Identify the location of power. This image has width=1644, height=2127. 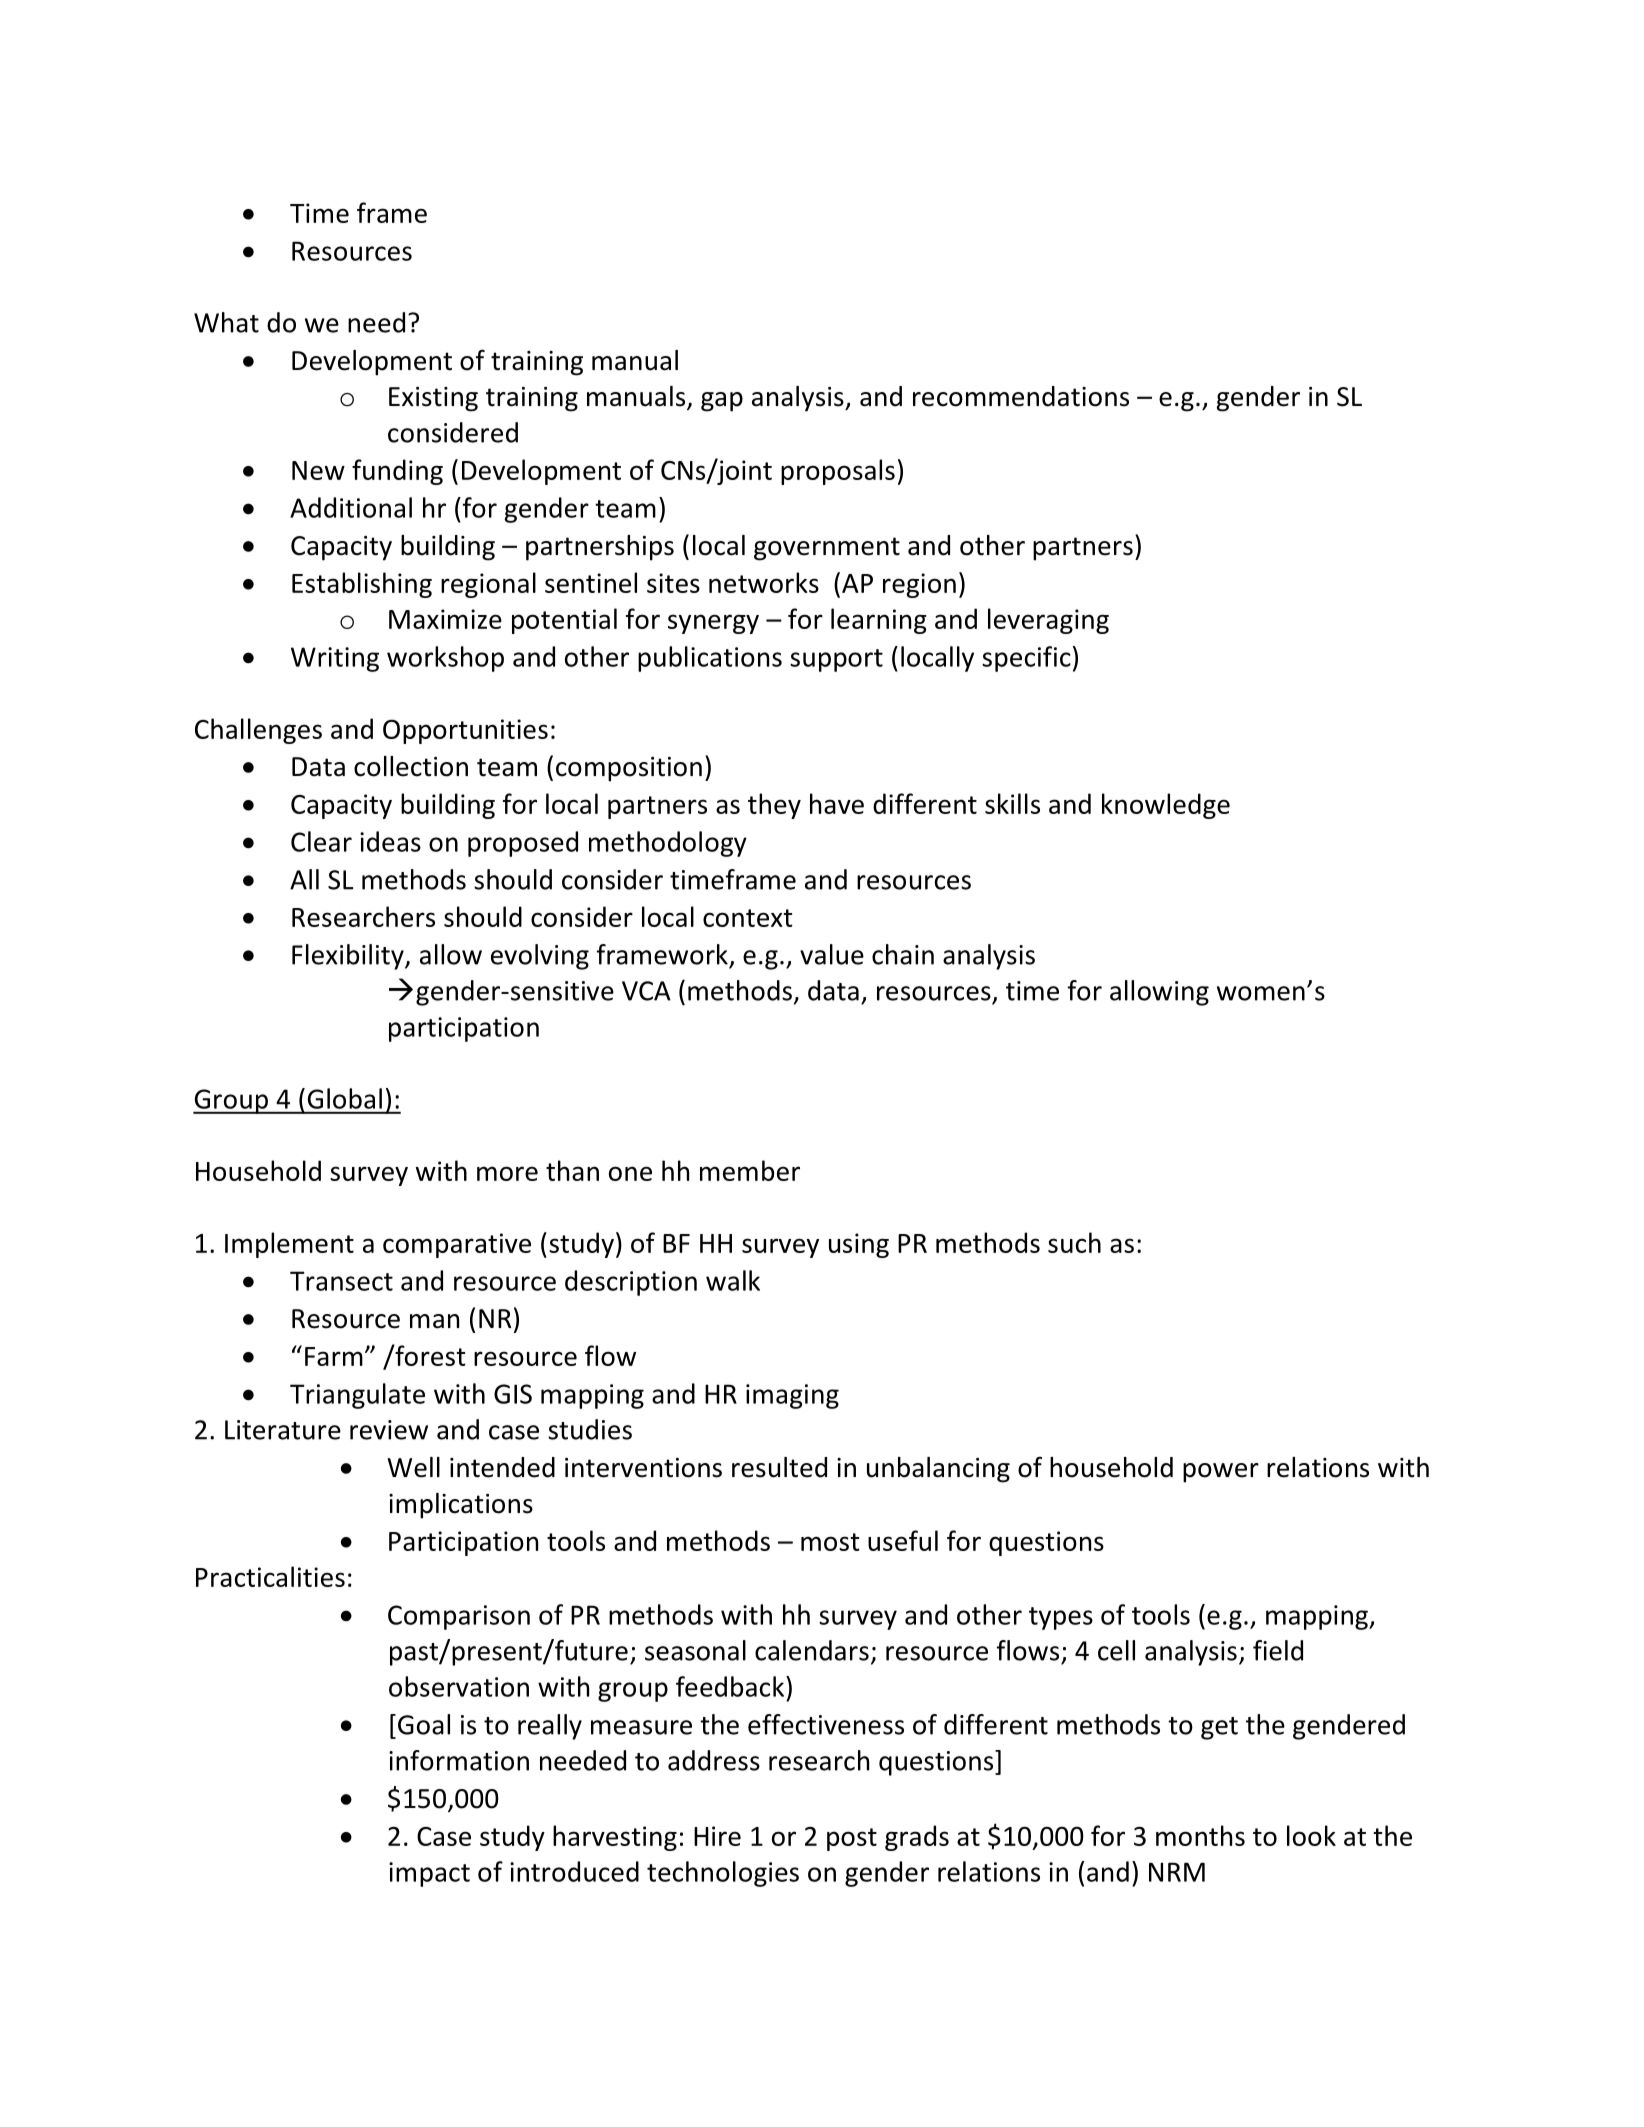
(1221, 1473).
